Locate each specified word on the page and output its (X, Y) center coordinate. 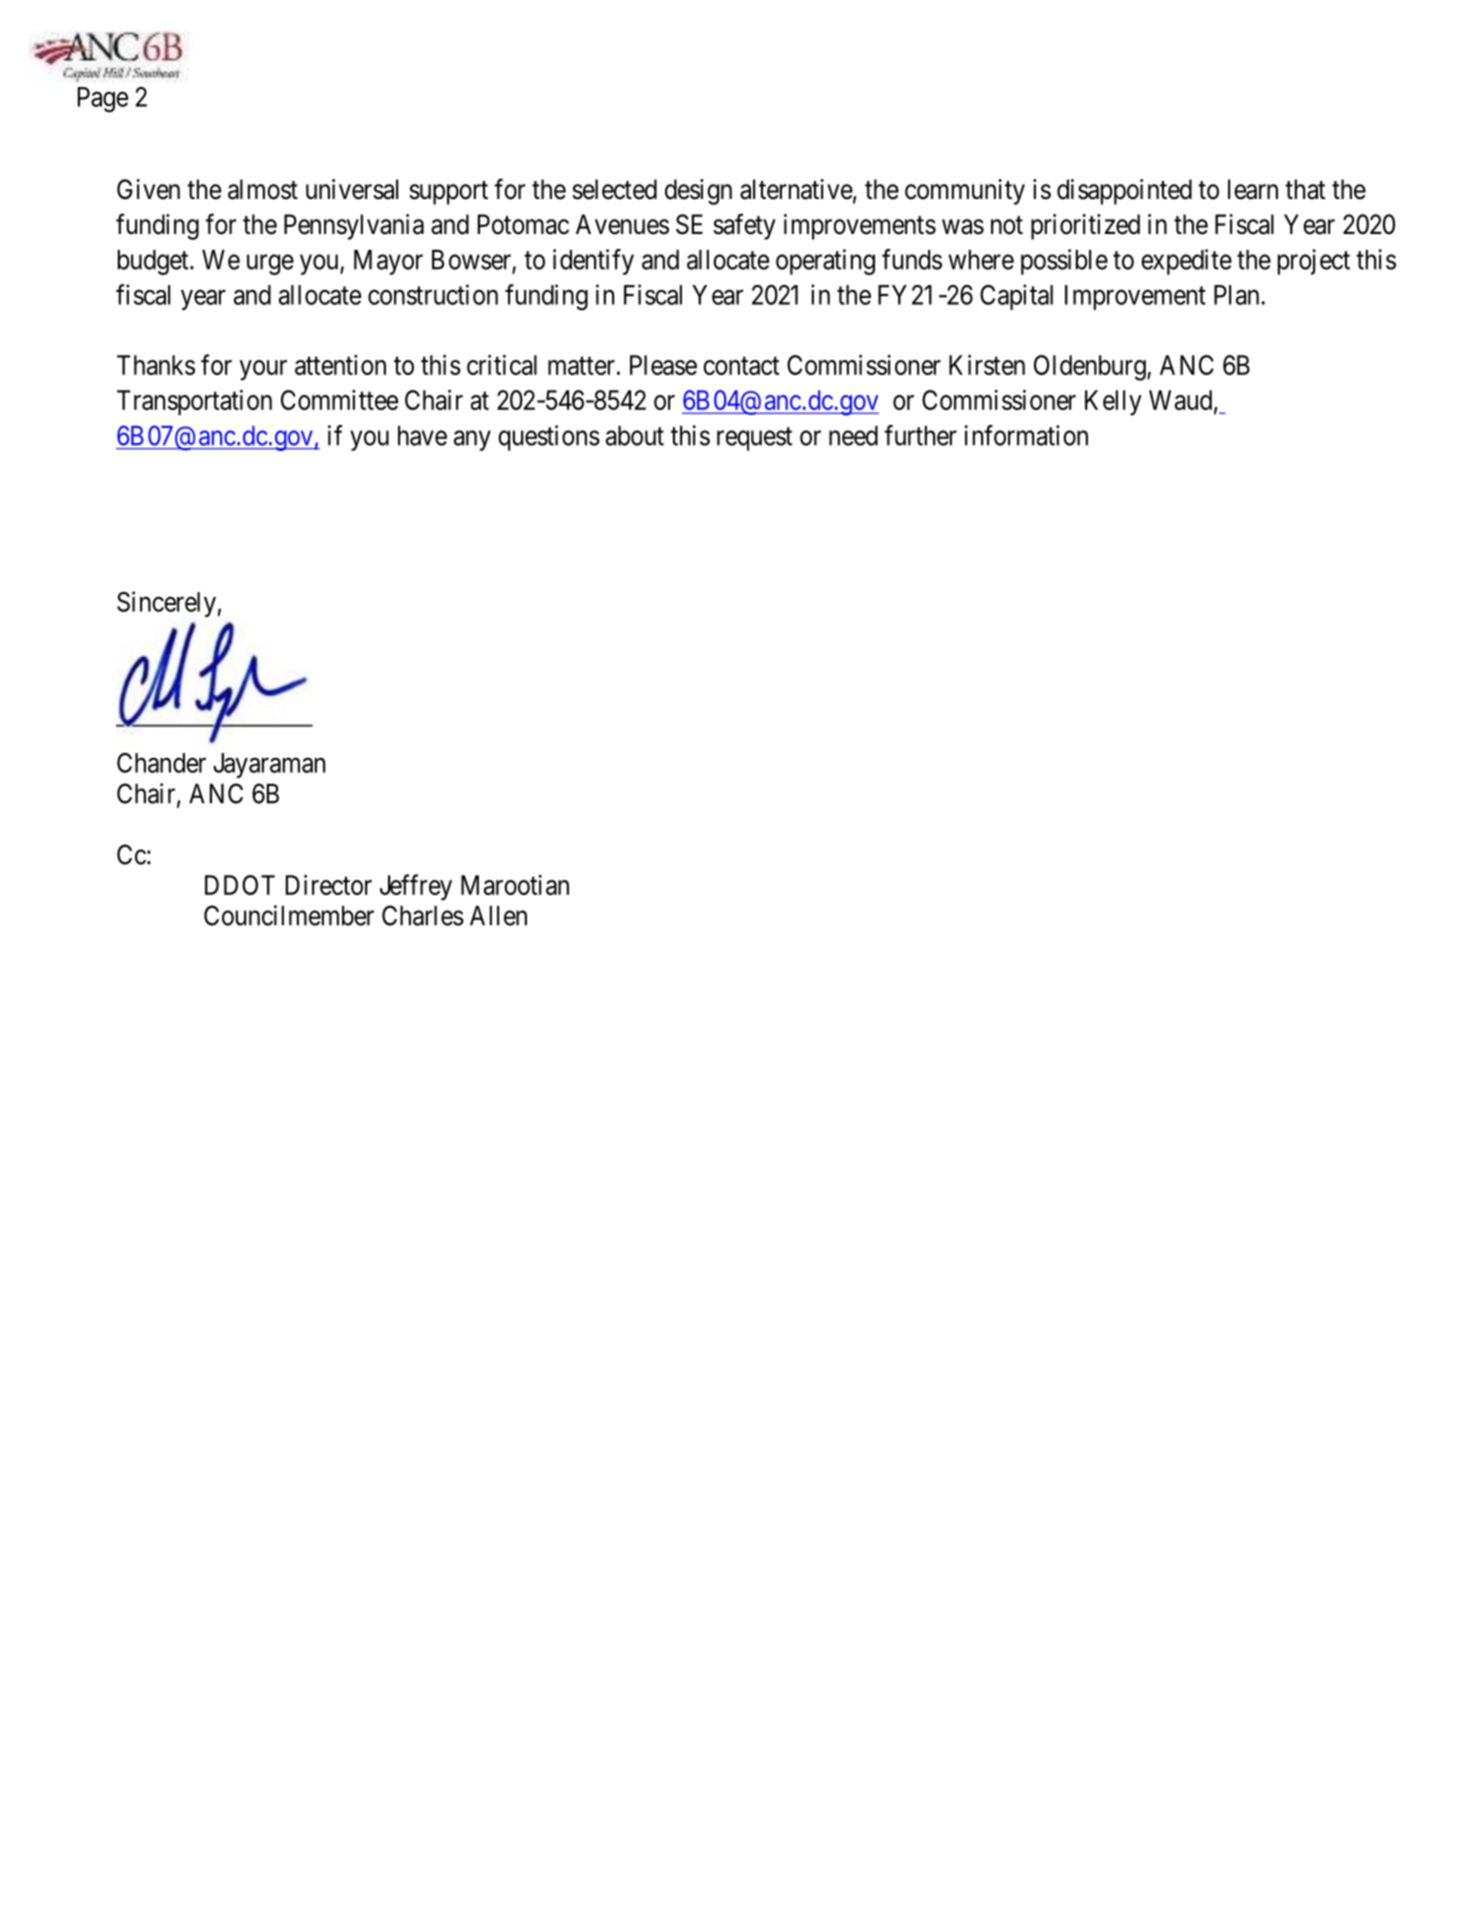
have (422, 436)
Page (103, 100)
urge (270, 264)
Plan (1238, 295)
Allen (498, 916)
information (1026, 435)
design (698, 192)
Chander (161, 763)
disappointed (1124, 192)
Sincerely (166, 604)
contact (741, 366)
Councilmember (289, 915)
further (920, 435)
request (754, 439)
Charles (423, 915)
